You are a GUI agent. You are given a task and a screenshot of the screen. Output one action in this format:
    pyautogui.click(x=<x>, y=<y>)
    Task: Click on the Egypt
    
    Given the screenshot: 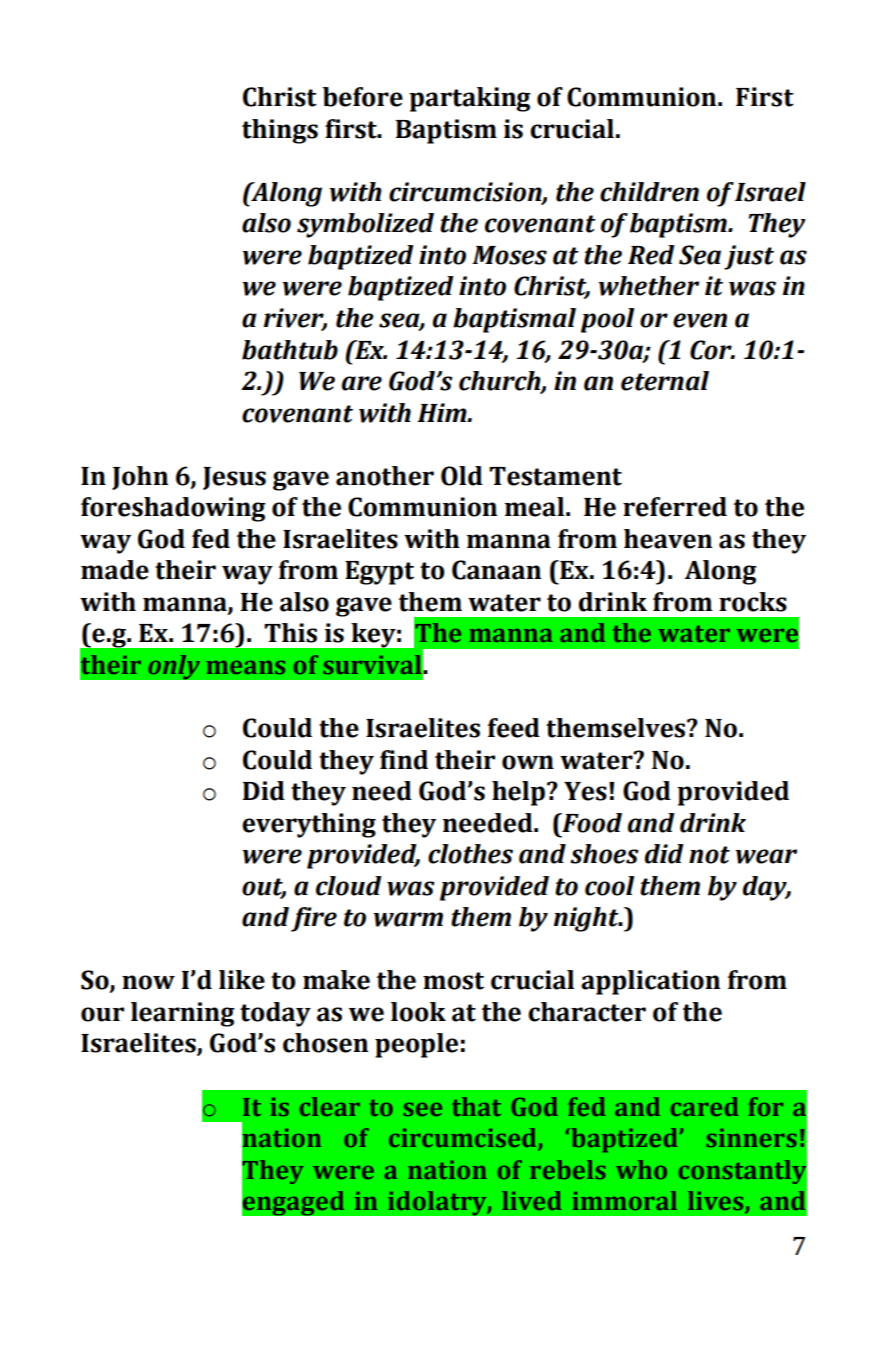 What is the action you would take?
    pyautogui.click(x=379, y=573)
